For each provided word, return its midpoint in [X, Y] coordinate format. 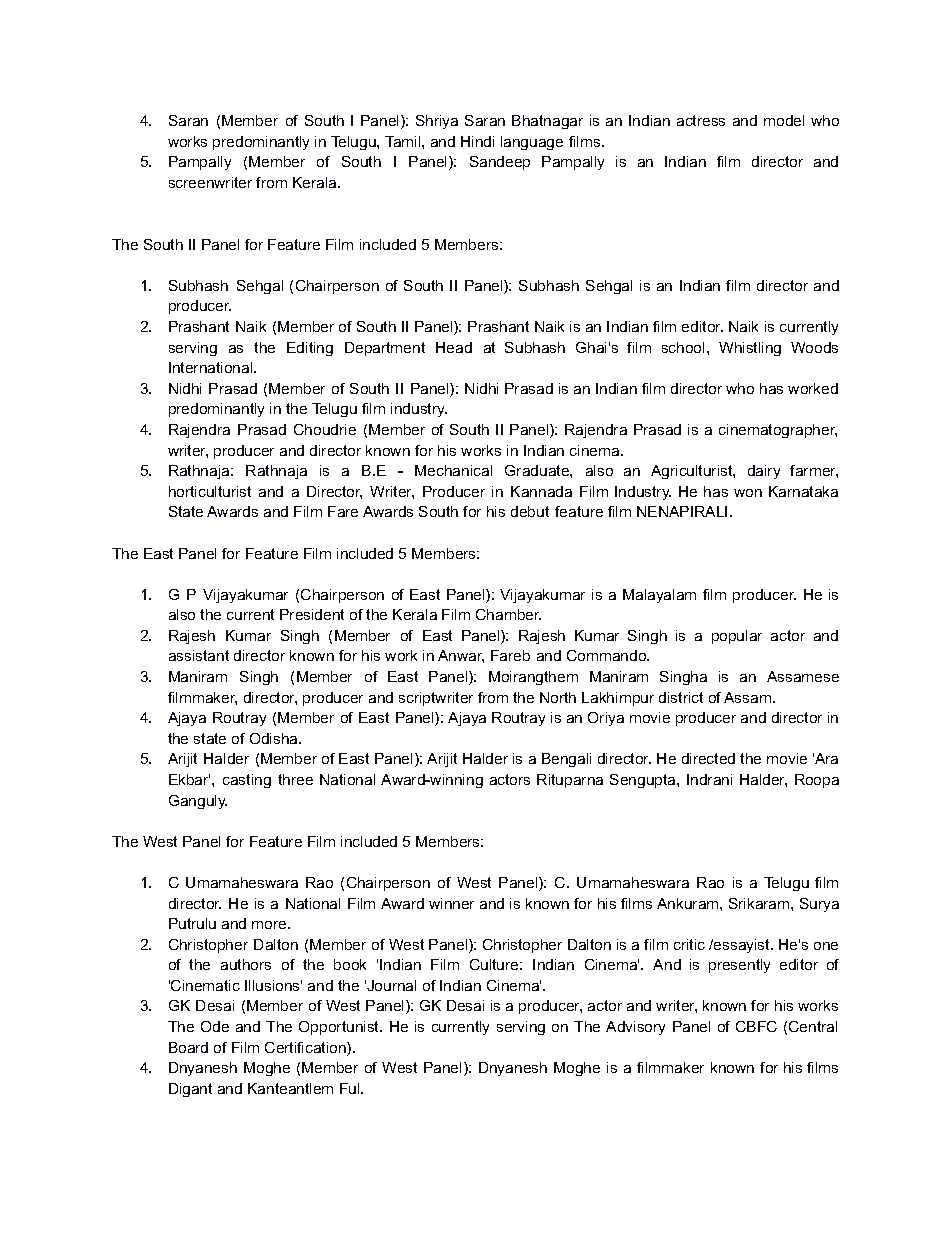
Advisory [635, 1028]
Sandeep [500, 163]
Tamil [404, 141]
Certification [306, 1049]
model [784, 120]
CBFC [756, 1026]
